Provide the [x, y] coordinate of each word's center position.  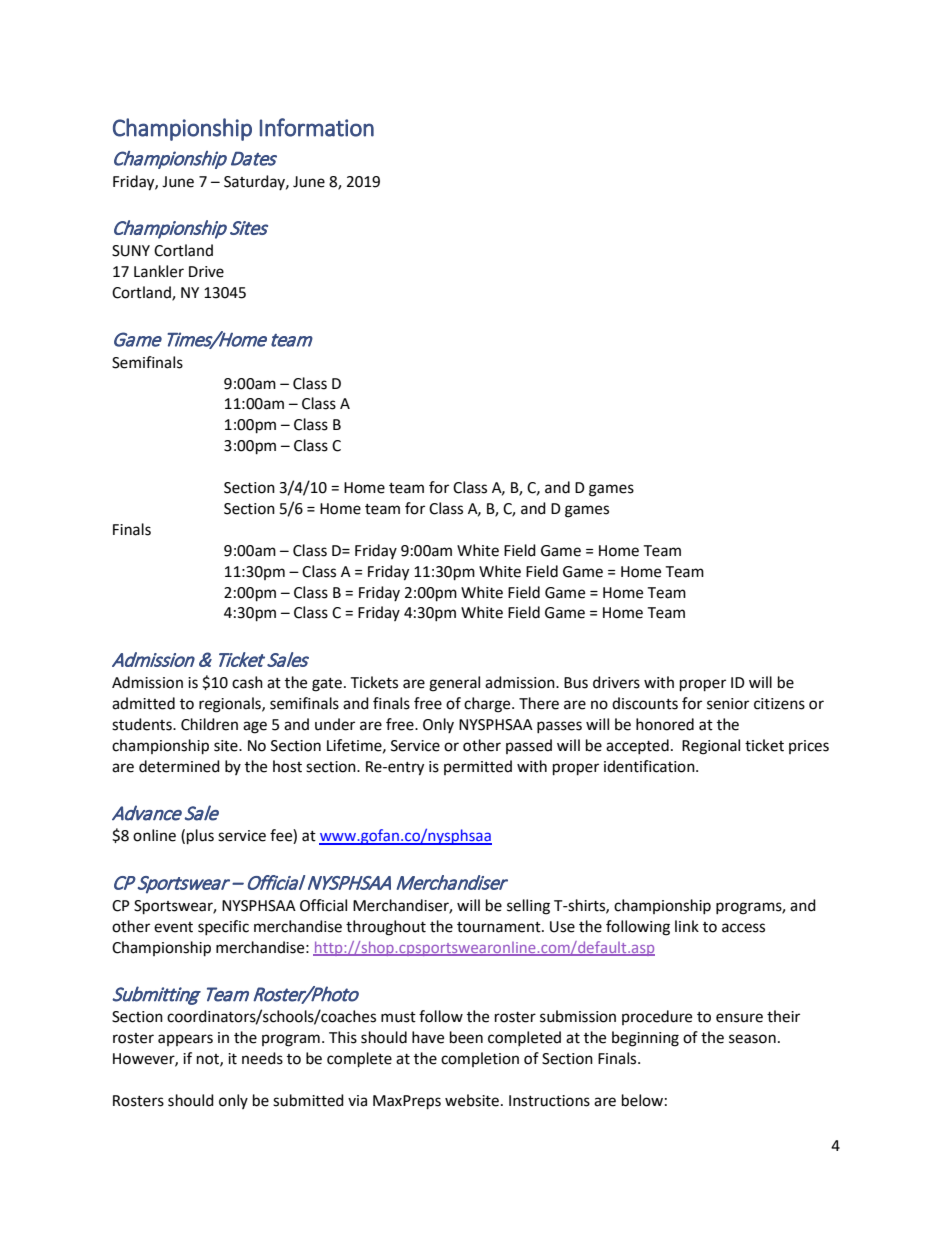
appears [185, 1040]
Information [317, 127]
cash [247, 682]
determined [179, 766]
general [454, 684]
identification [650, 766]
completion [480, 1059]
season [752, 1039]
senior [728, 704]
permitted [478, 767]
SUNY [131, 251]
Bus [576, 683]
